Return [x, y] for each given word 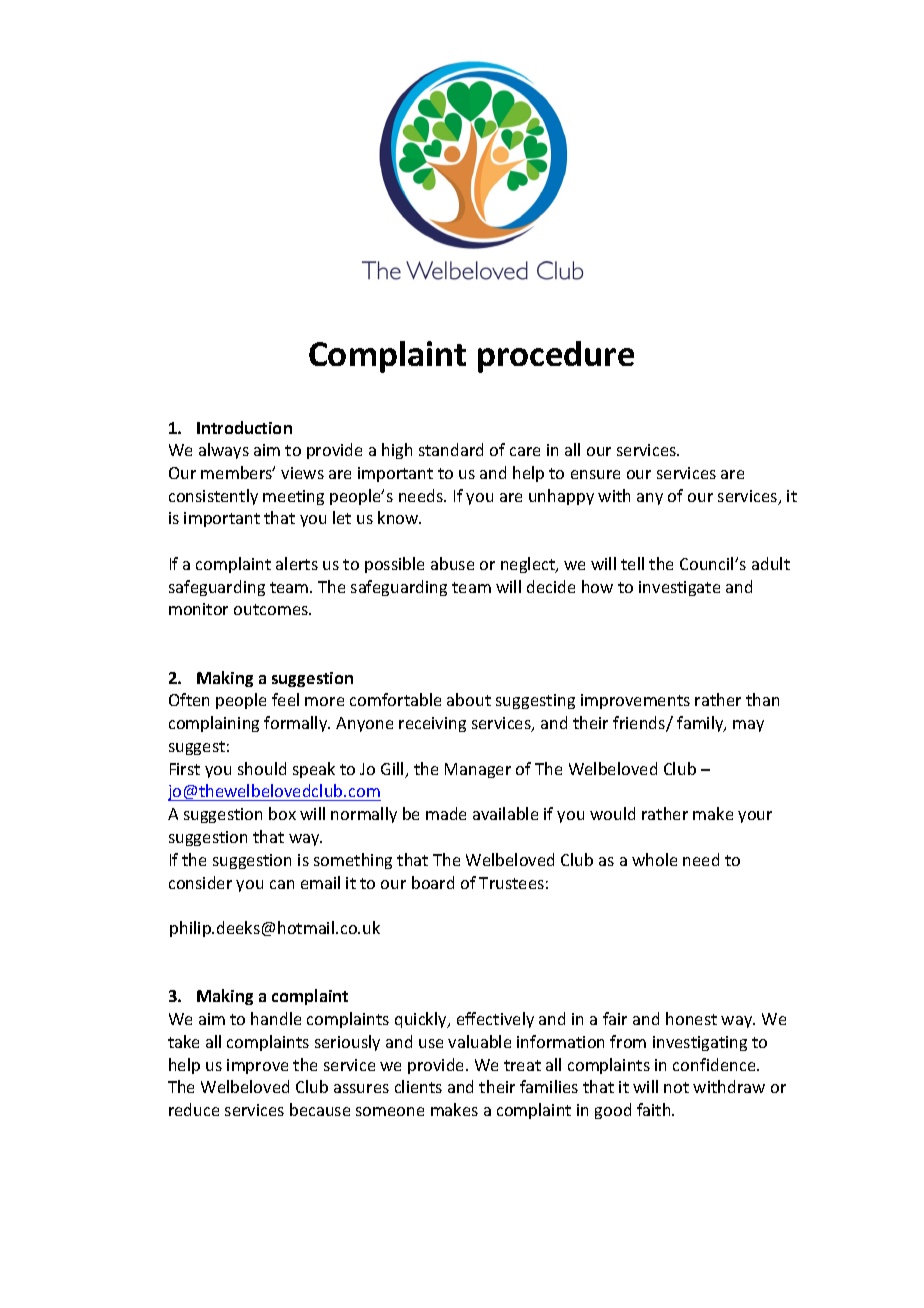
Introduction [244, 427]
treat [522, 1065]
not [676, 1087]
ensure [595, 474]
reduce [194, 1109]
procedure [556, 357]
